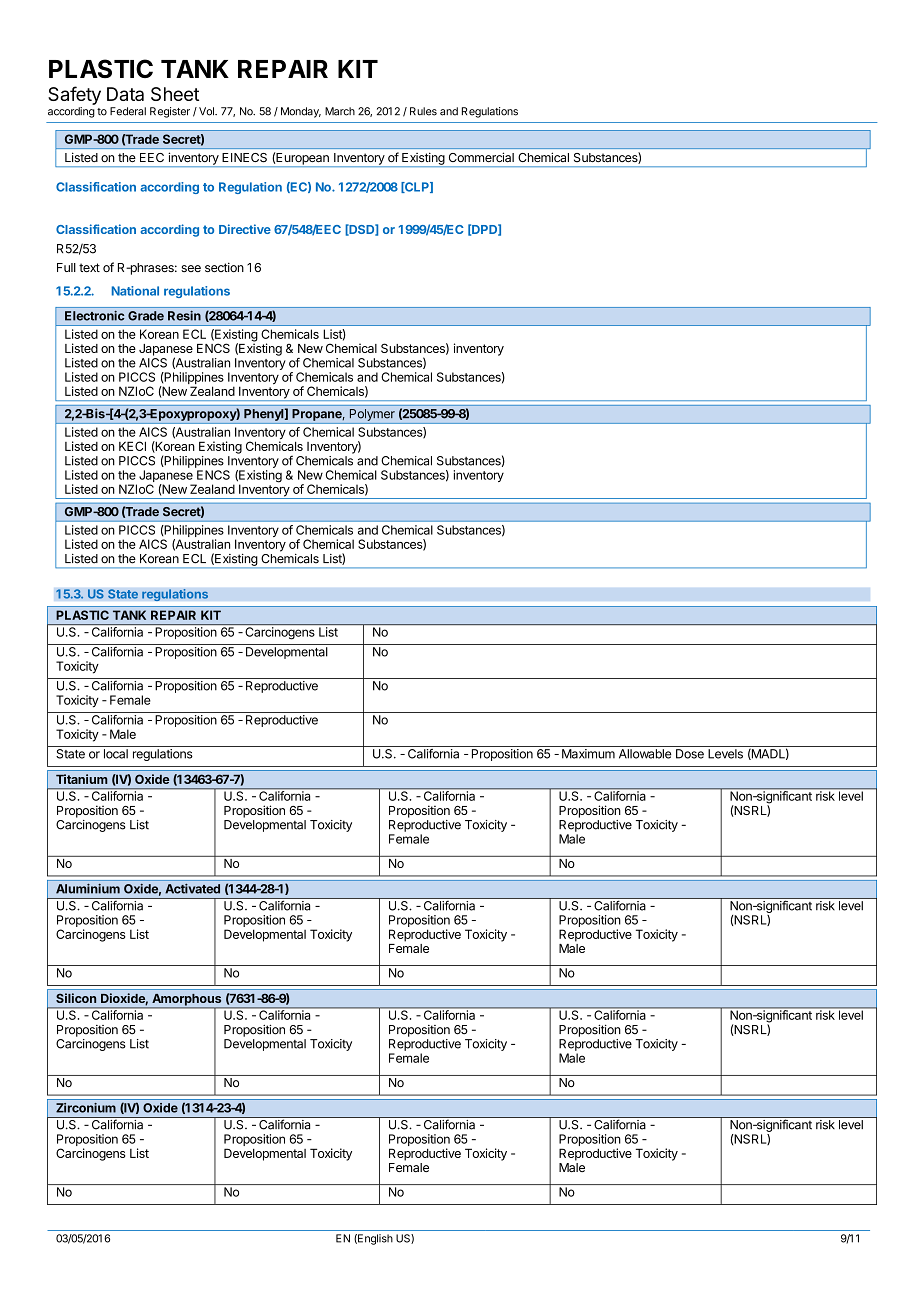 This image has width=924, height=1308. I want to click on Rules, so click(423, 111).
